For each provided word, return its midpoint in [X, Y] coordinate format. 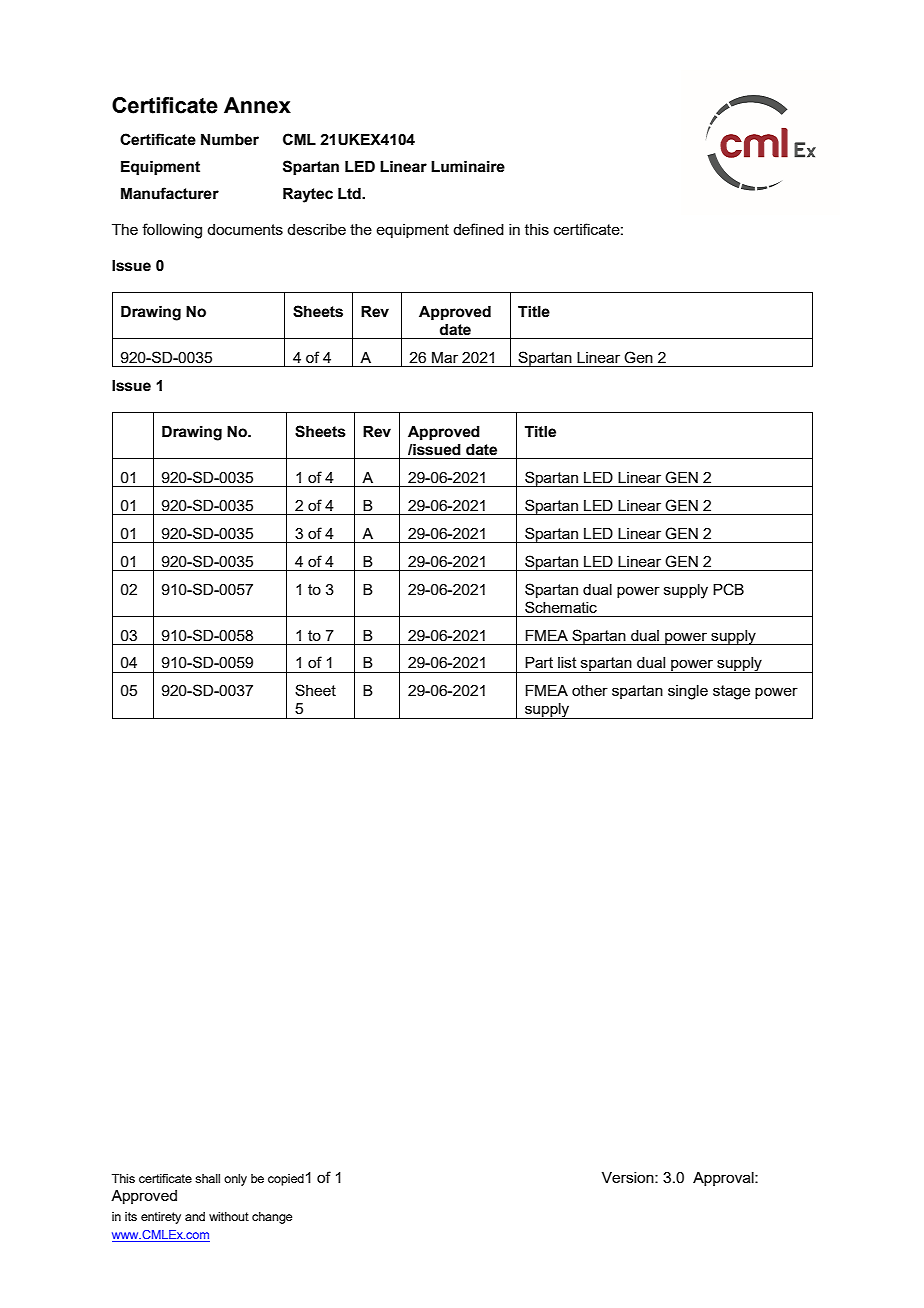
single [688, 692]
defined [478, 229]
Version [629, 1177]
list [567, 662]
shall [207, 1178]
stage [731, 692]
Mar [445, 357]
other [590, 690]
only [235, 1180]
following [172, 231]
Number [230, 140]
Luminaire [468, 167]
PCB [728, 589]
